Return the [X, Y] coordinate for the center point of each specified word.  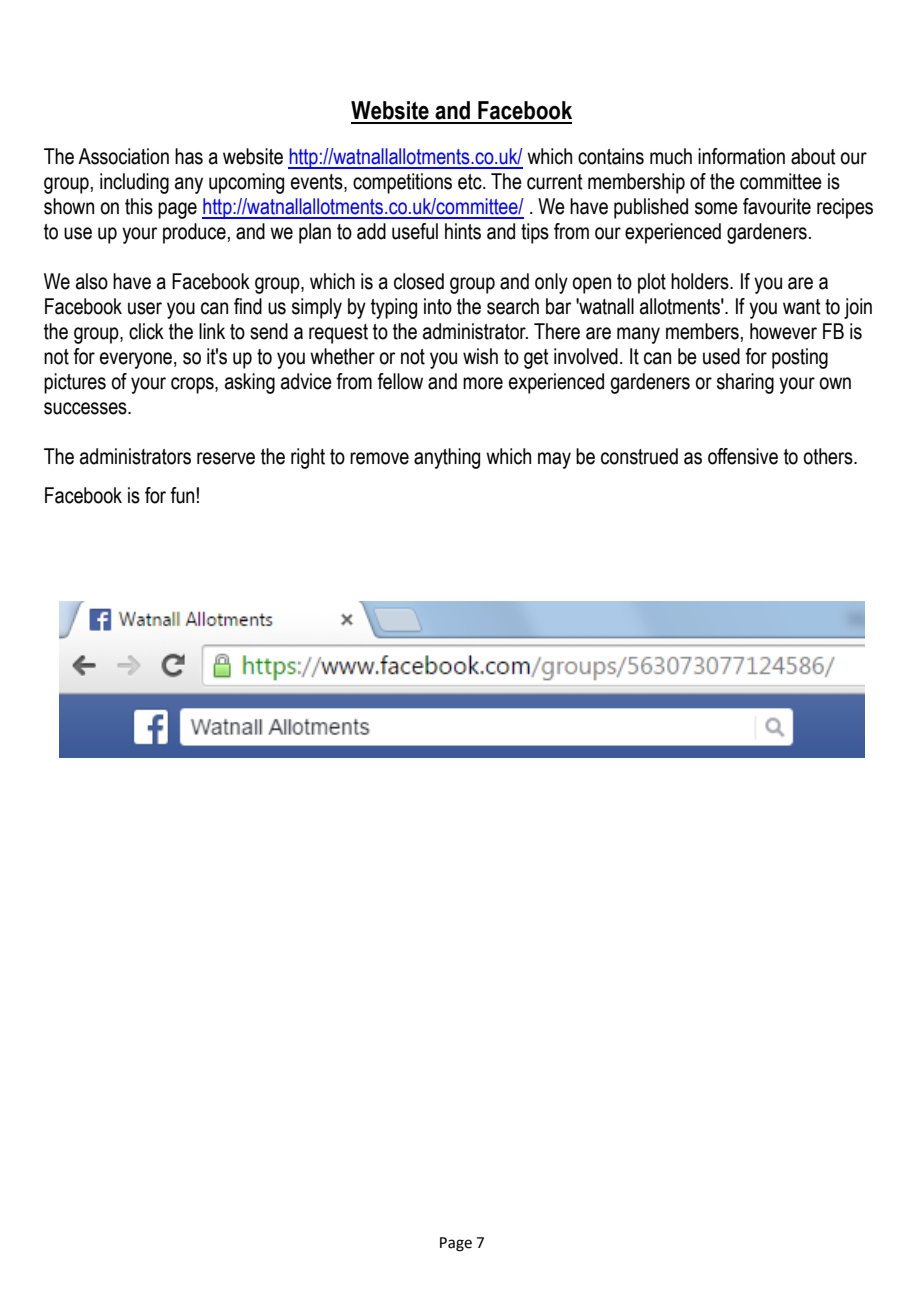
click [146, 331]
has [189, 156]
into [438, 306]
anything [447, 458]
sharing [745, 383]
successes [86, 408]
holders [701, 281]
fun [183, 495]
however [783, 331]
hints [463, 231]
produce [194, 233]
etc [471, 182]
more [483, 383]
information [741, 156]
